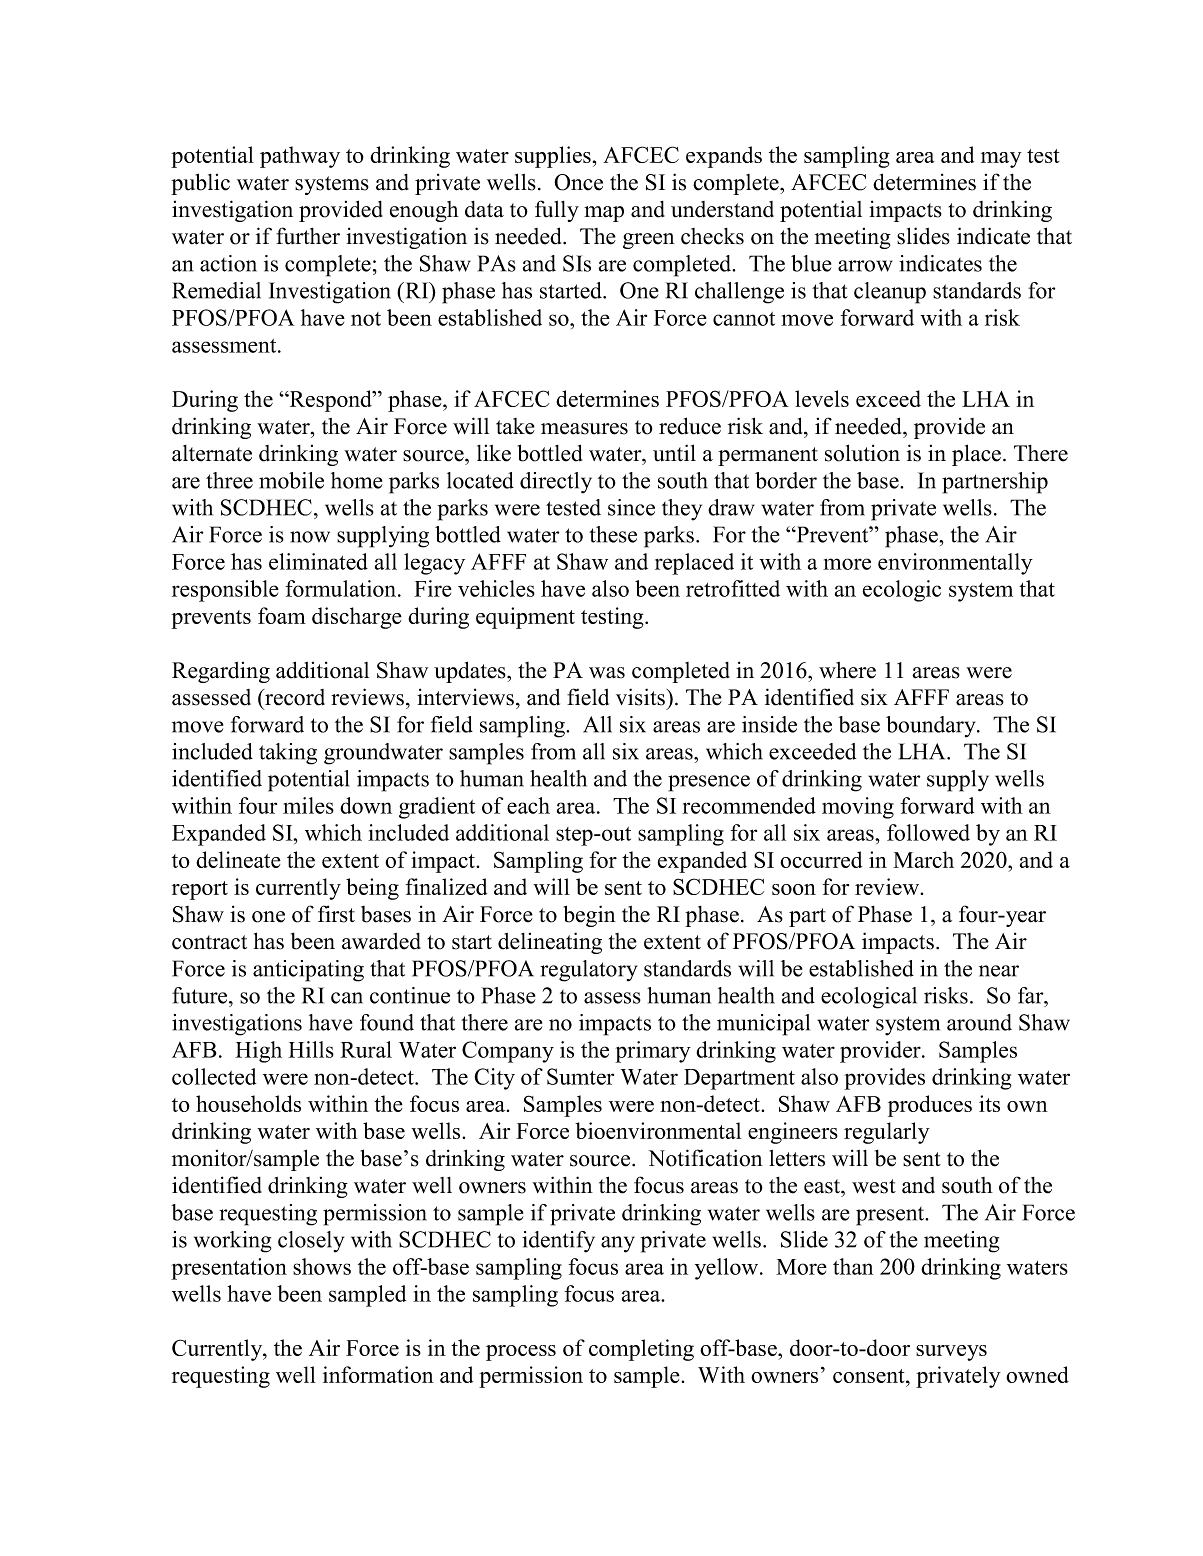 Image resolution: width=1203 pixels, height=1556 pixels. What do you see at coordinates (588, 971) in the page?
I see `regulatory` at bounding box center [588, 971].
